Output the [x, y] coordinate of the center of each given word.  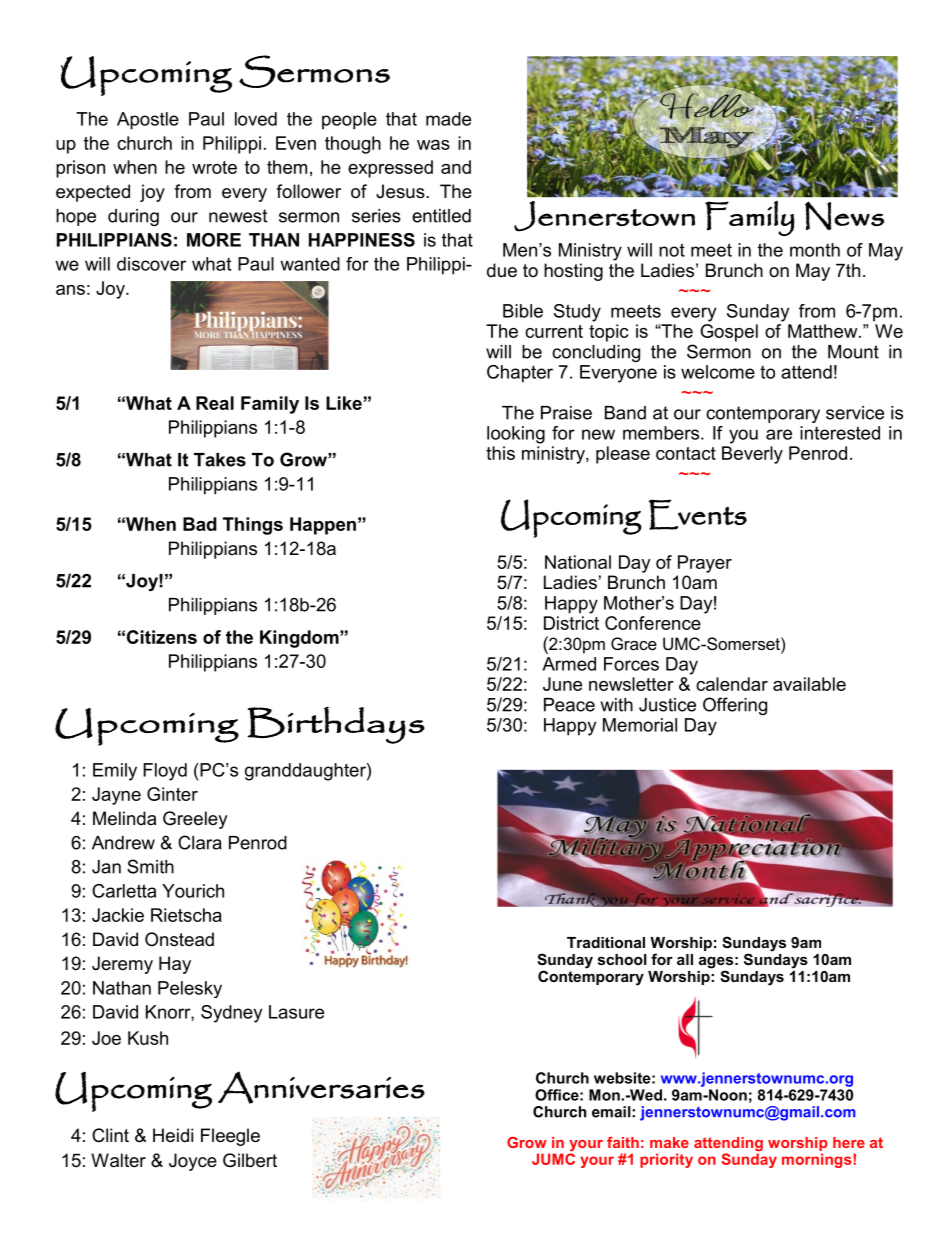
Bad [200, 524]
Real [215, 403]
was [433, 145]
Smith [150, 866]
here [849, 1142]
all [685, 959]
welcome [718, 372]
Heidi [173, 1135]
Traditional [606, 942]
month [815, 250]
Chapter [520, 374]
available [809, 684]
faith [623, 1142]
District [571, 623]
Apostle [148, 121]
